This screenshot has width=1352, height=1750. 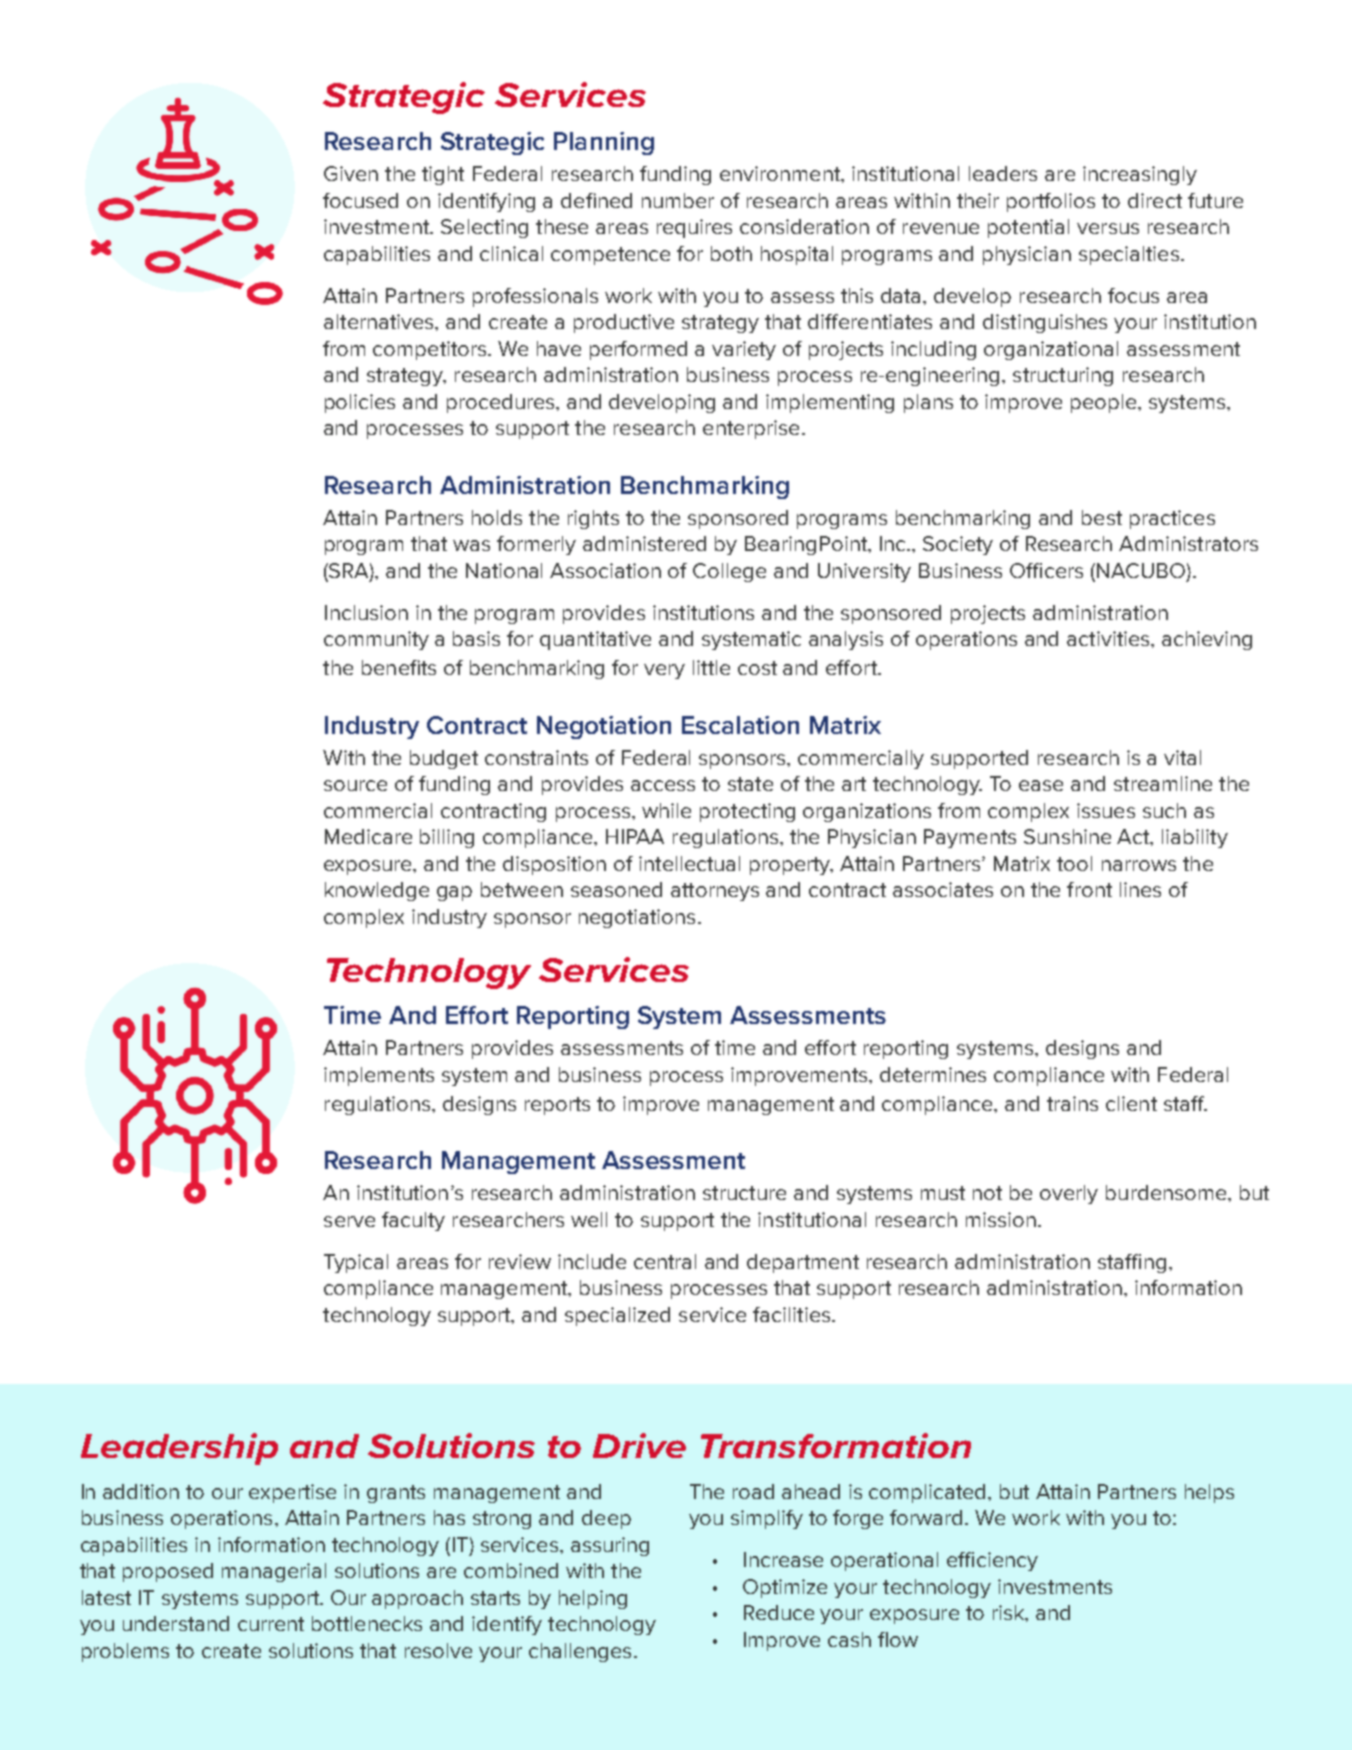 What do you see at coordinates (271, 1624) in the screenshot?
I see `current` at bounding box center [271, 1624].
